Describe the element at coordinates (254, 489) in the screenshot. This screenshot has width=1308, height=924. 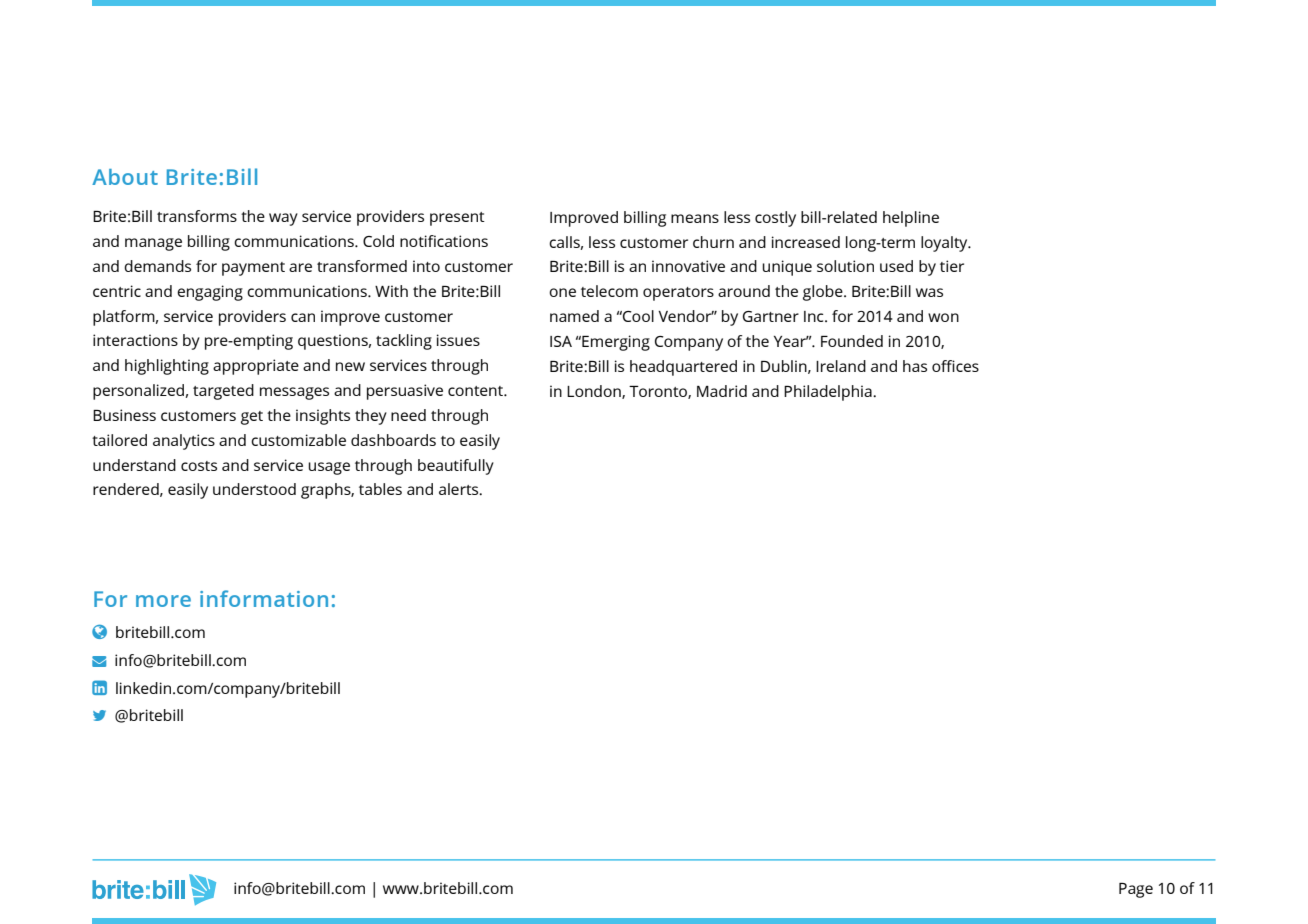
I see `understood` at that location.
